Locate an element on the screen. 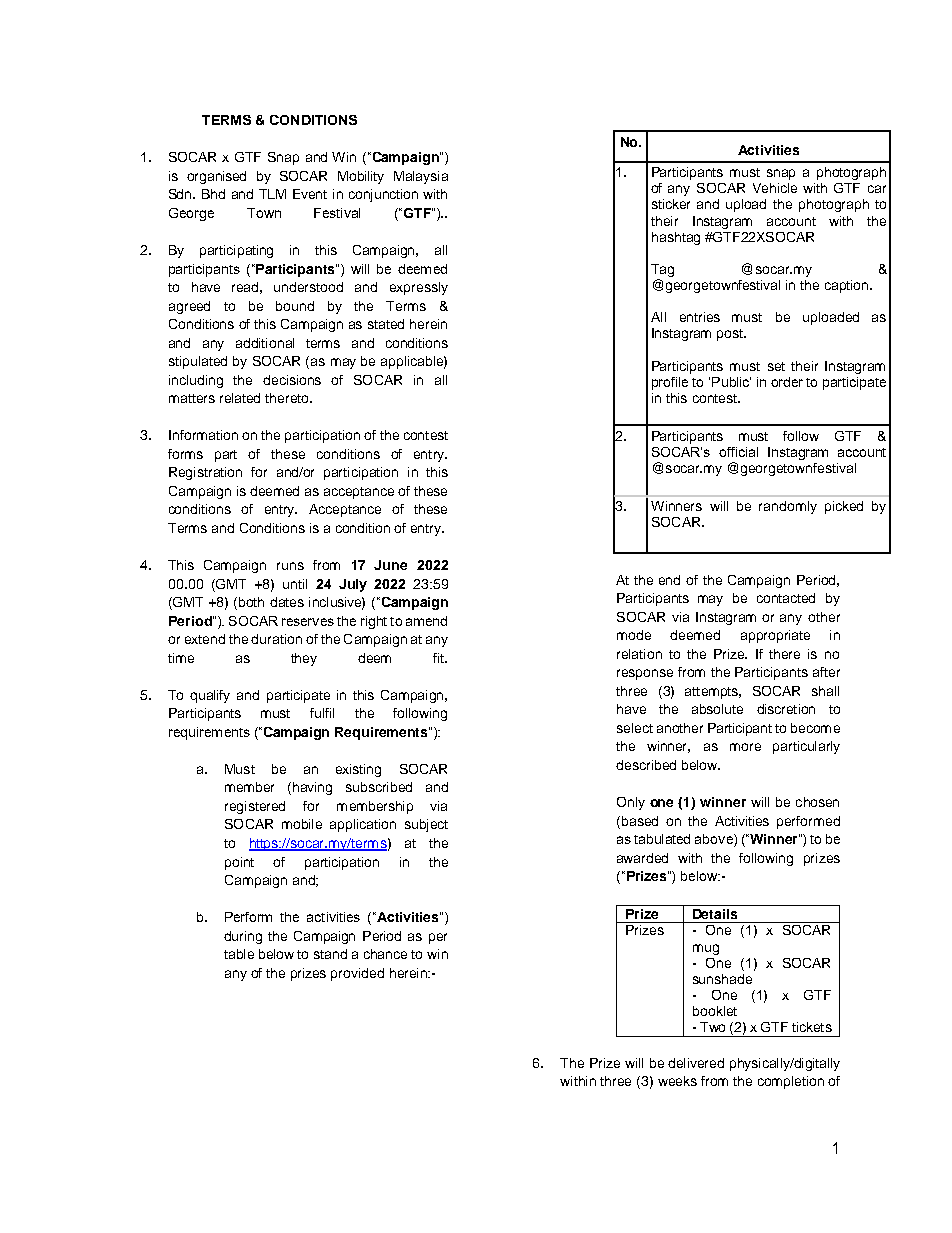  Vehicle is located at coordinates (775, 188).
